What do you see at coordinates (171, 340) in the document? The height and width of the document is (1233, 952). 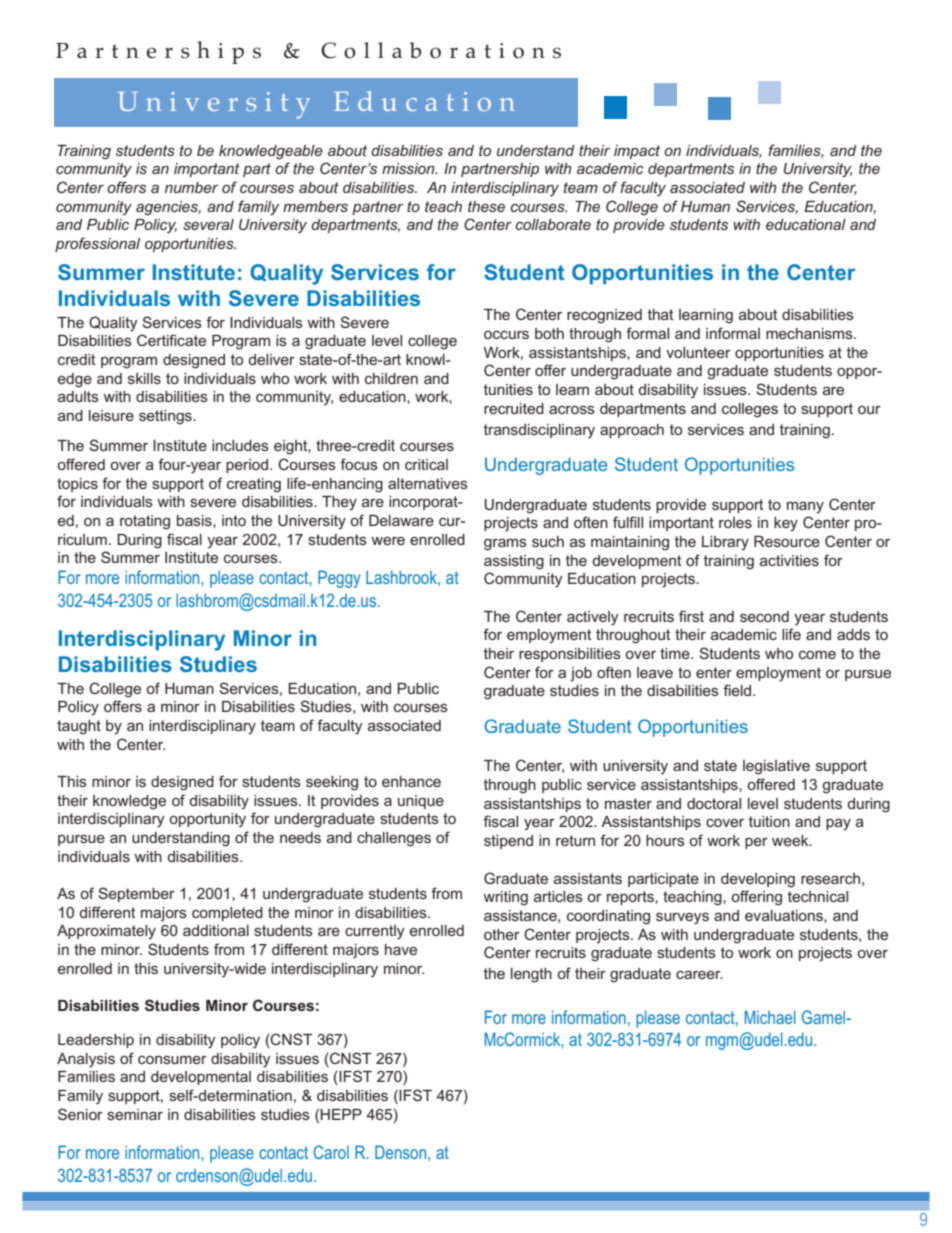 I see `Certificate` at bounding box center [171, 340].
